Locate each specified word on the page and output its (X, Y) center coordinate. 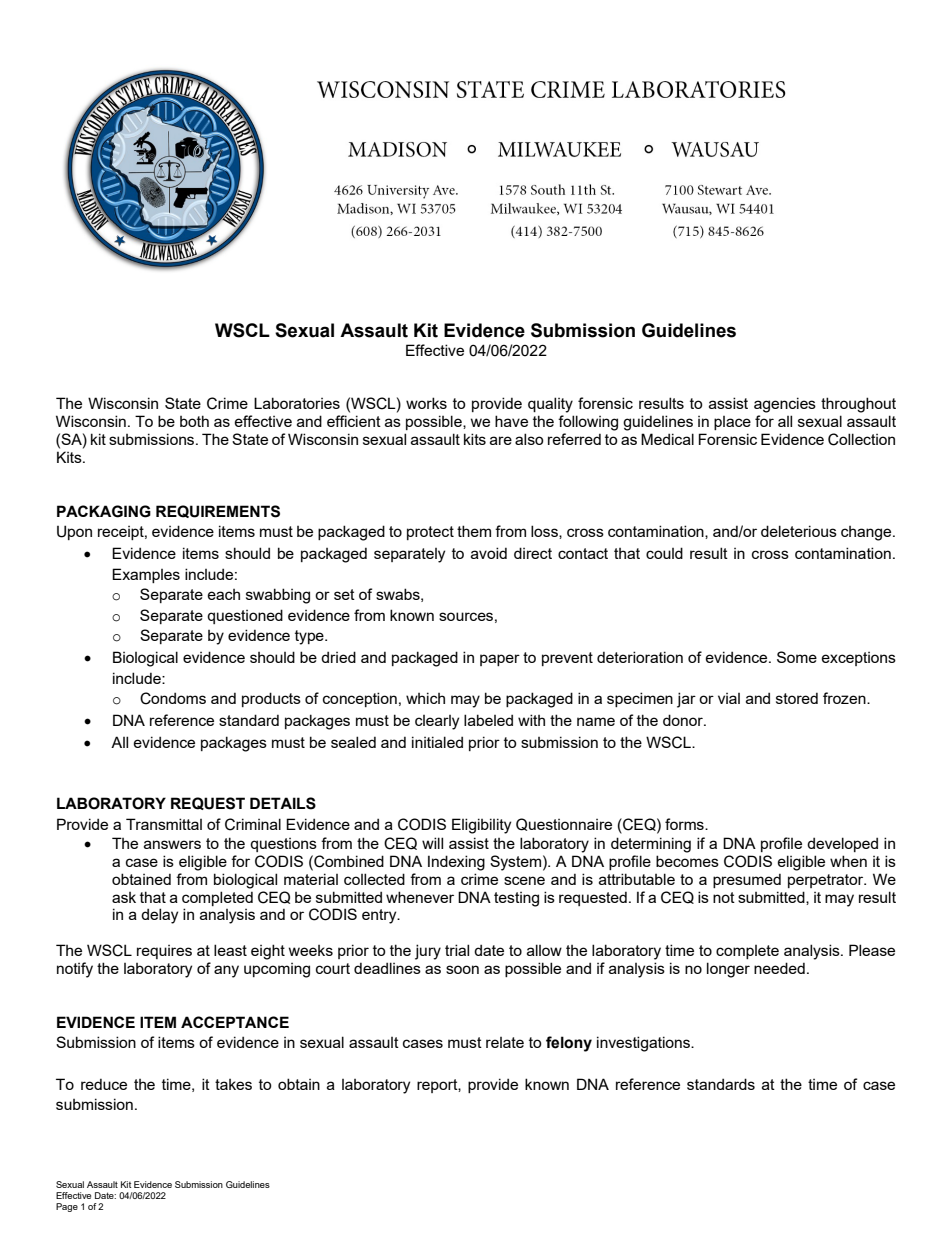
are (501, 440)
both (194, 421)
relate (505, 1042)
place (732, 423)
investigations (644, 1044)
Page (67, 1207)
